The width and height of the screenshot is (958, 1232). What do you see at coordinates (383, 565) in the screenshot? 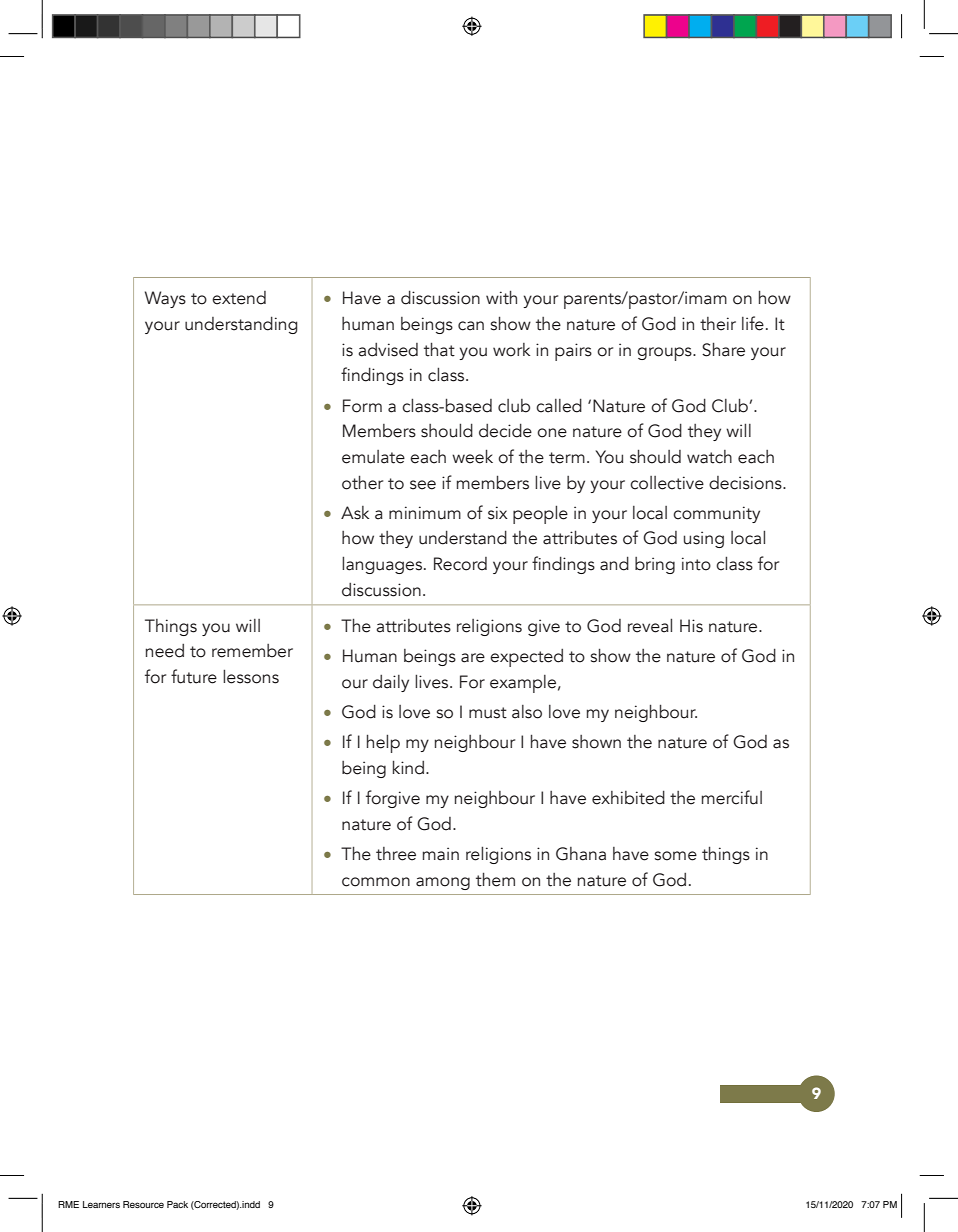
I see `languages` at bounding box center [383, 565].
